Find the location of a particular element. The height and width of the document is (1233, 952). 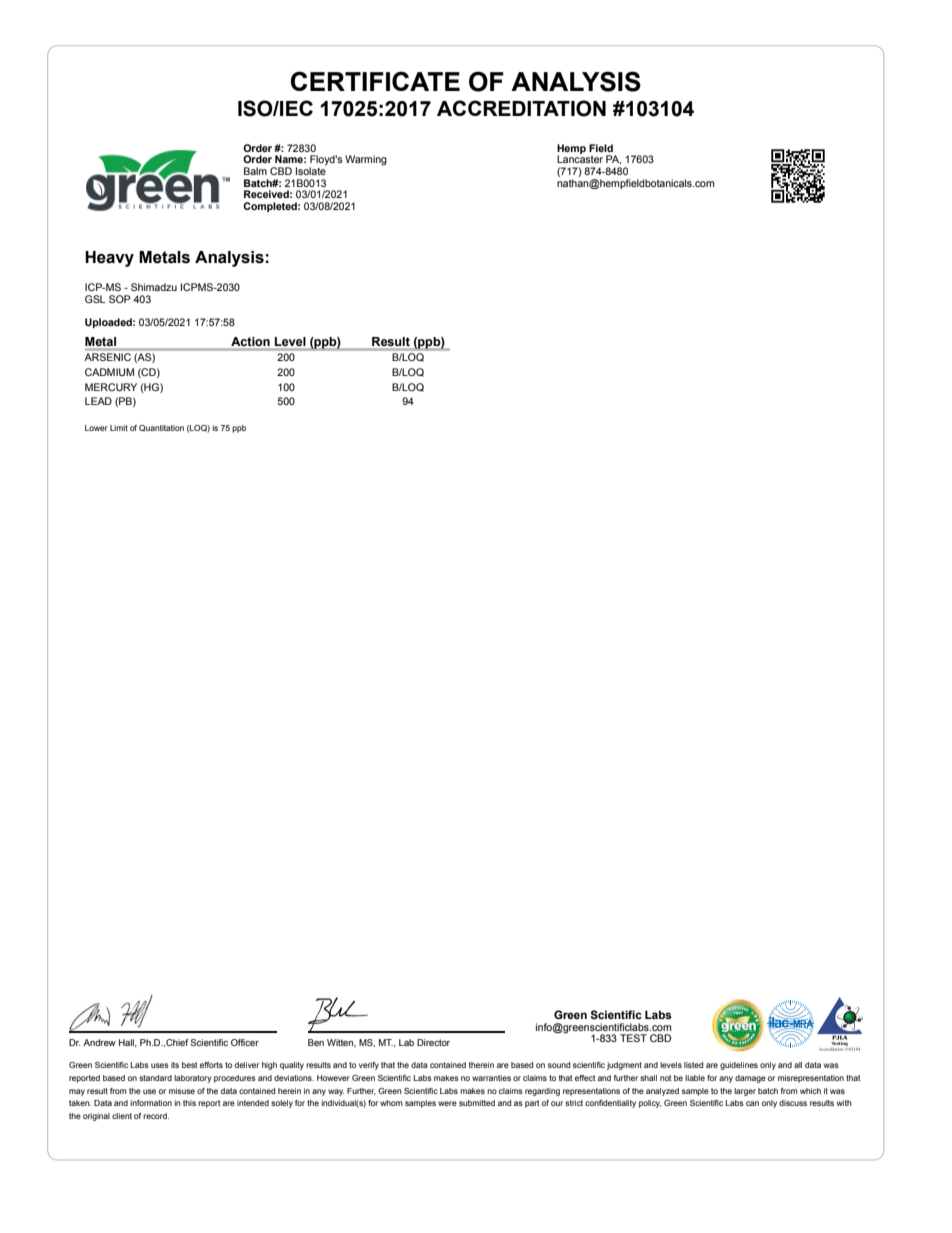

Limit is located at coordinates (119, 428).
